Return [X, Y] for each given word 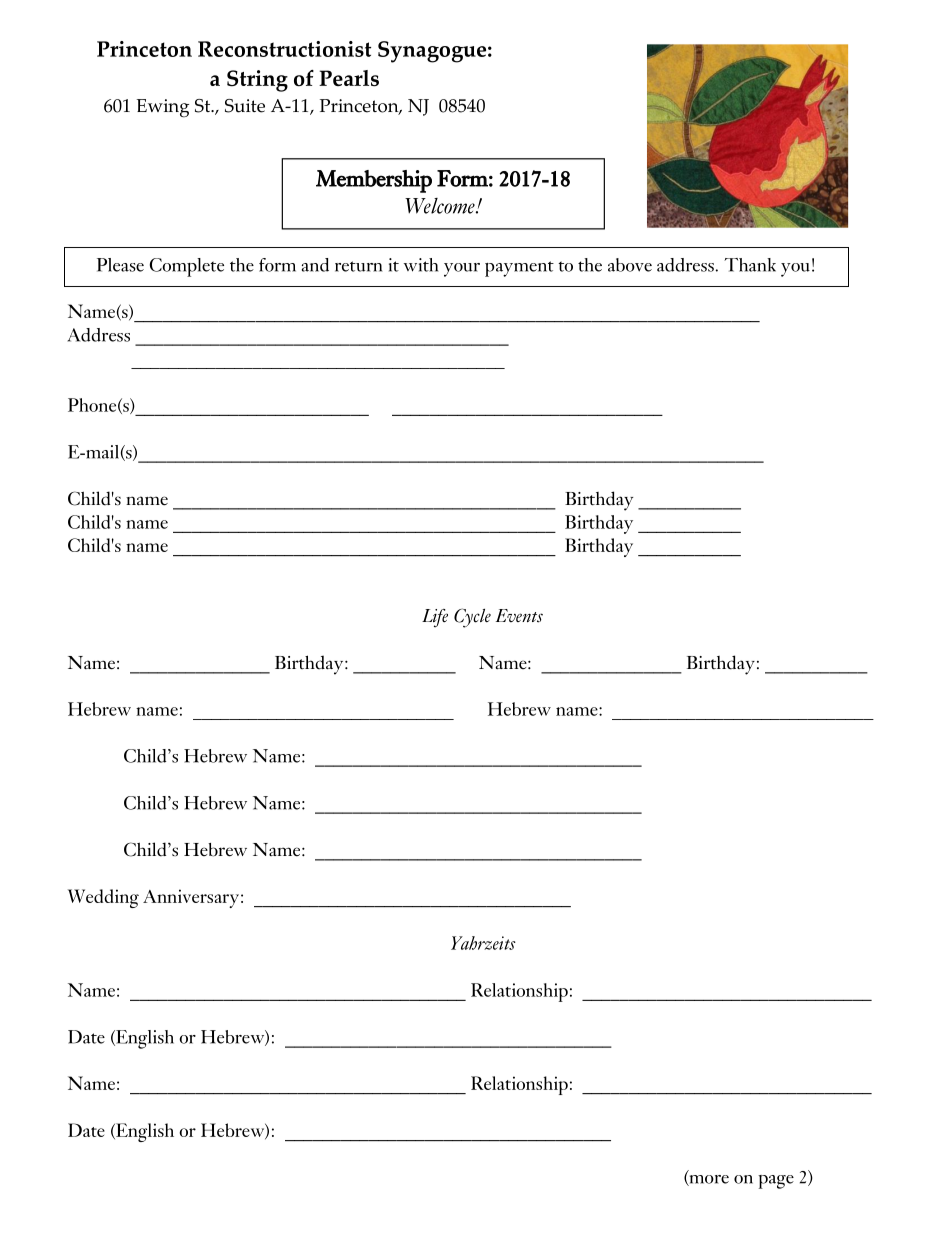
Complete [187, 267]
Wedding [103, 898]
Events [519, 616]
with [421, 265]
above [630, 265]
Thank [750, 265]
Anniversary [191, 898]
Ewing [163, 108]
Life [435, 618]
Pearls [349, 78]
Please [120, 265]
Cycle [472, 618]
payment [519, 269]
